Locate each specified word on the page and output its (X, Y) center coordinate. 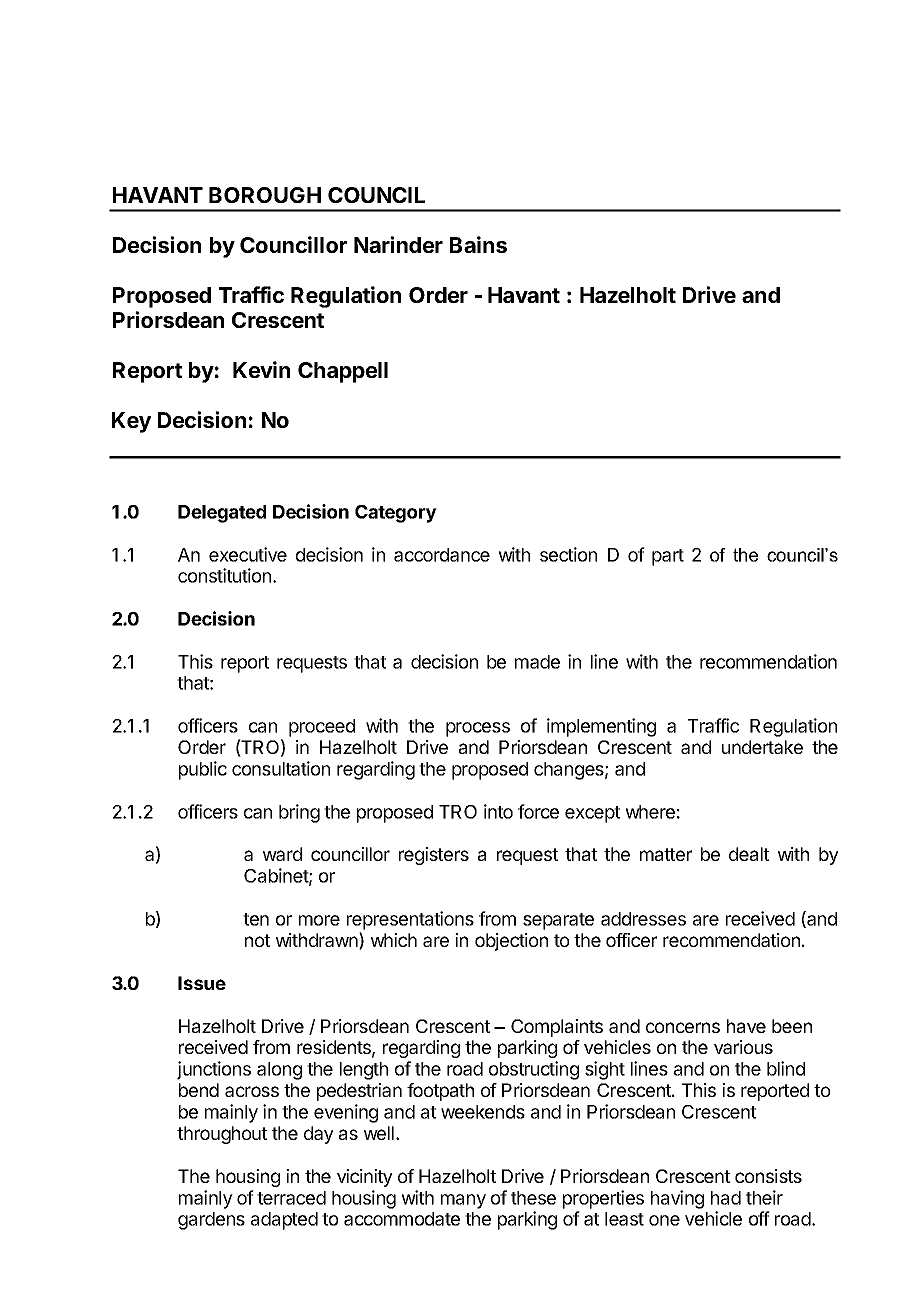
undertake (762, 747)
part (668, 557)
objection (511, 942)
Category (396, 514)
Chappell (343, 372)
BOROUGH (265, 195)
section (568, 554)
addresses (643, 919)
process (478, 729)
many (463, 1201)
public (203, 770)
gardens (211, 1221)
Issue (202, 983)
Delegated (222, 514)
